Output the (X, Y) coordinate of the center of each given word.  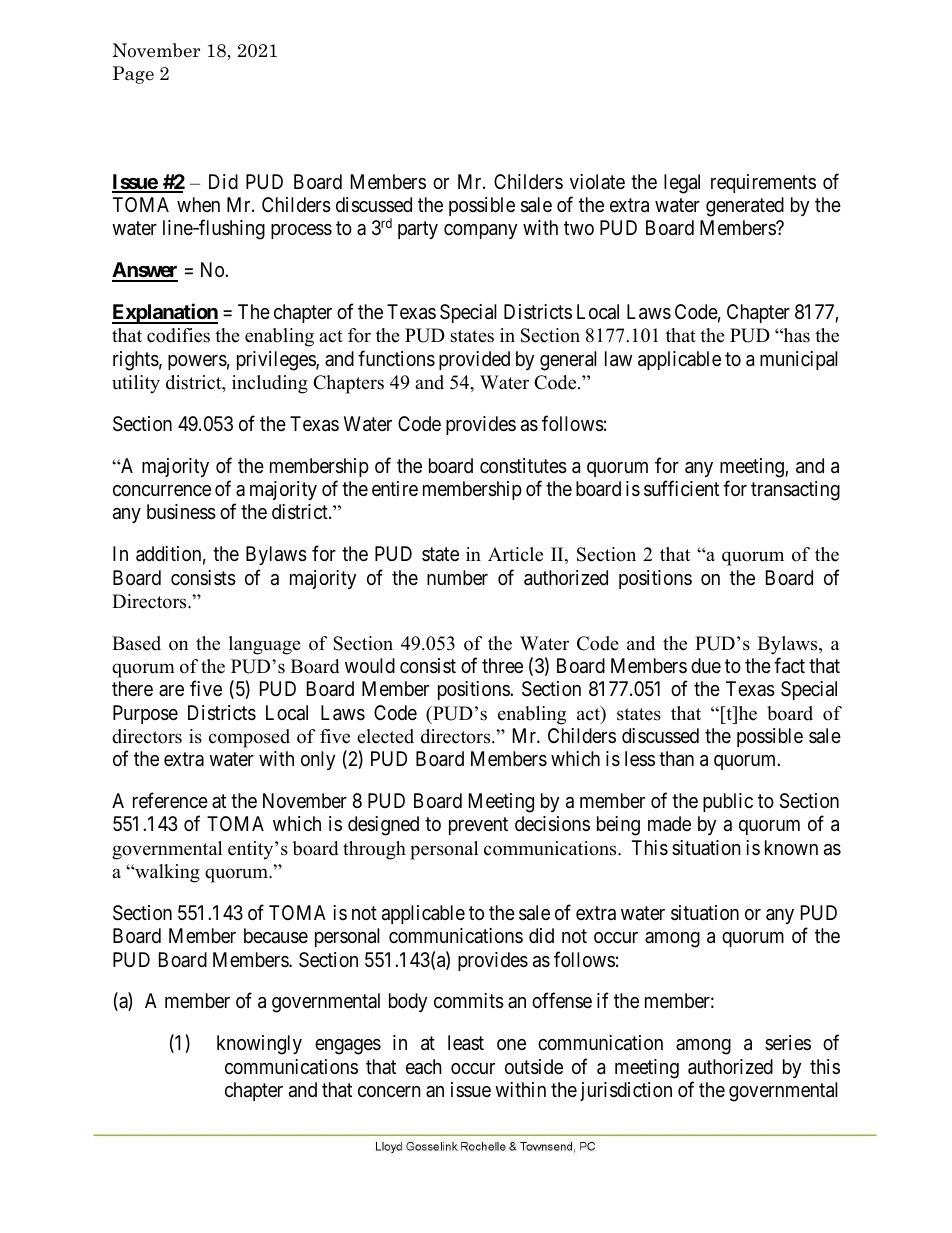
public (728, 802)
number (457, 577)
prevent (478, 826)
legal (682, 184)
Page (133, 75)
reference (170, 800)
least (466, 1043)
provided (474, 360)
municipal (799, 360)
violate (597, 181)
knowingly (259, 1045)
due (706, 665)
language (265, 645)
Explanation (165, 313)
